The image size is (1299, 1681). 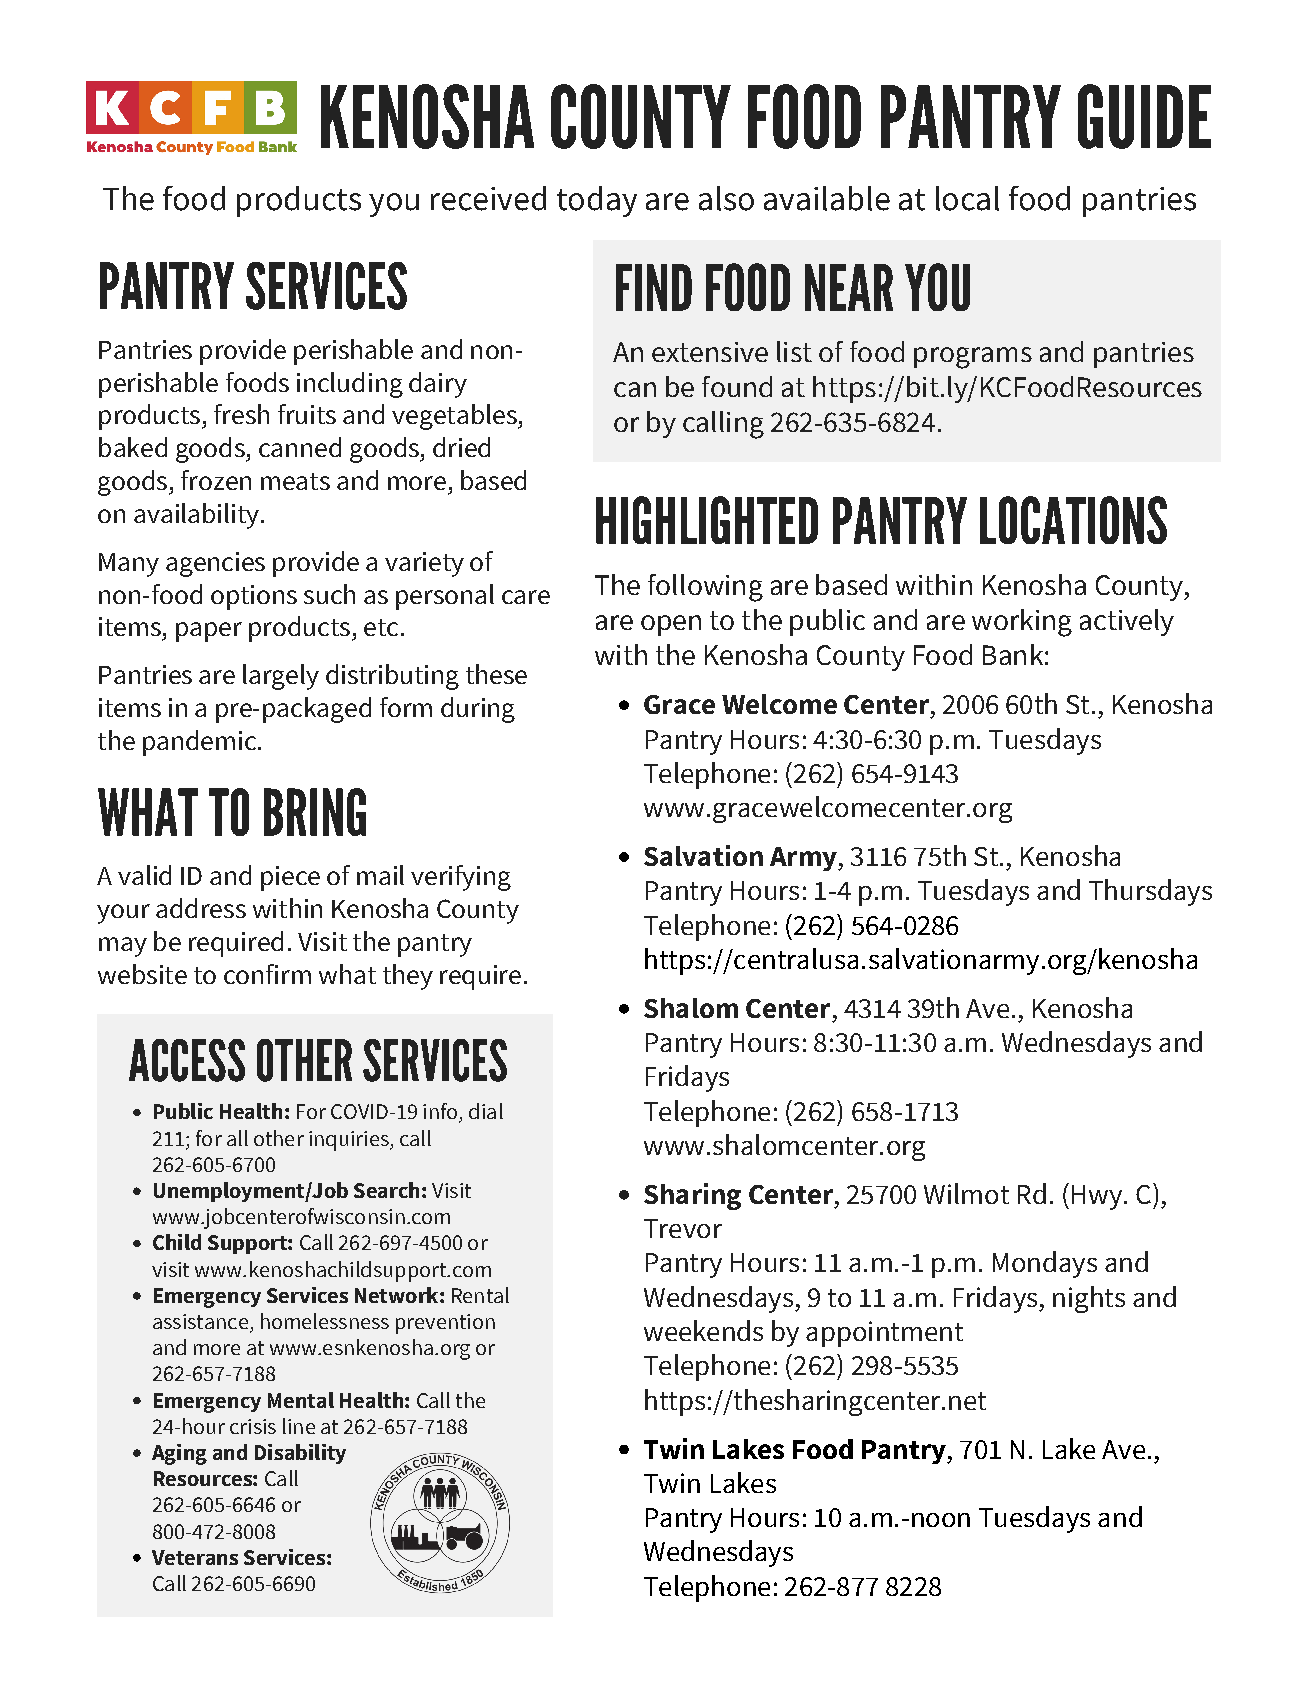 What do you see at coordinates (967, 198) in the screenshot?
I see `local` at bounding box center [967, 198].
